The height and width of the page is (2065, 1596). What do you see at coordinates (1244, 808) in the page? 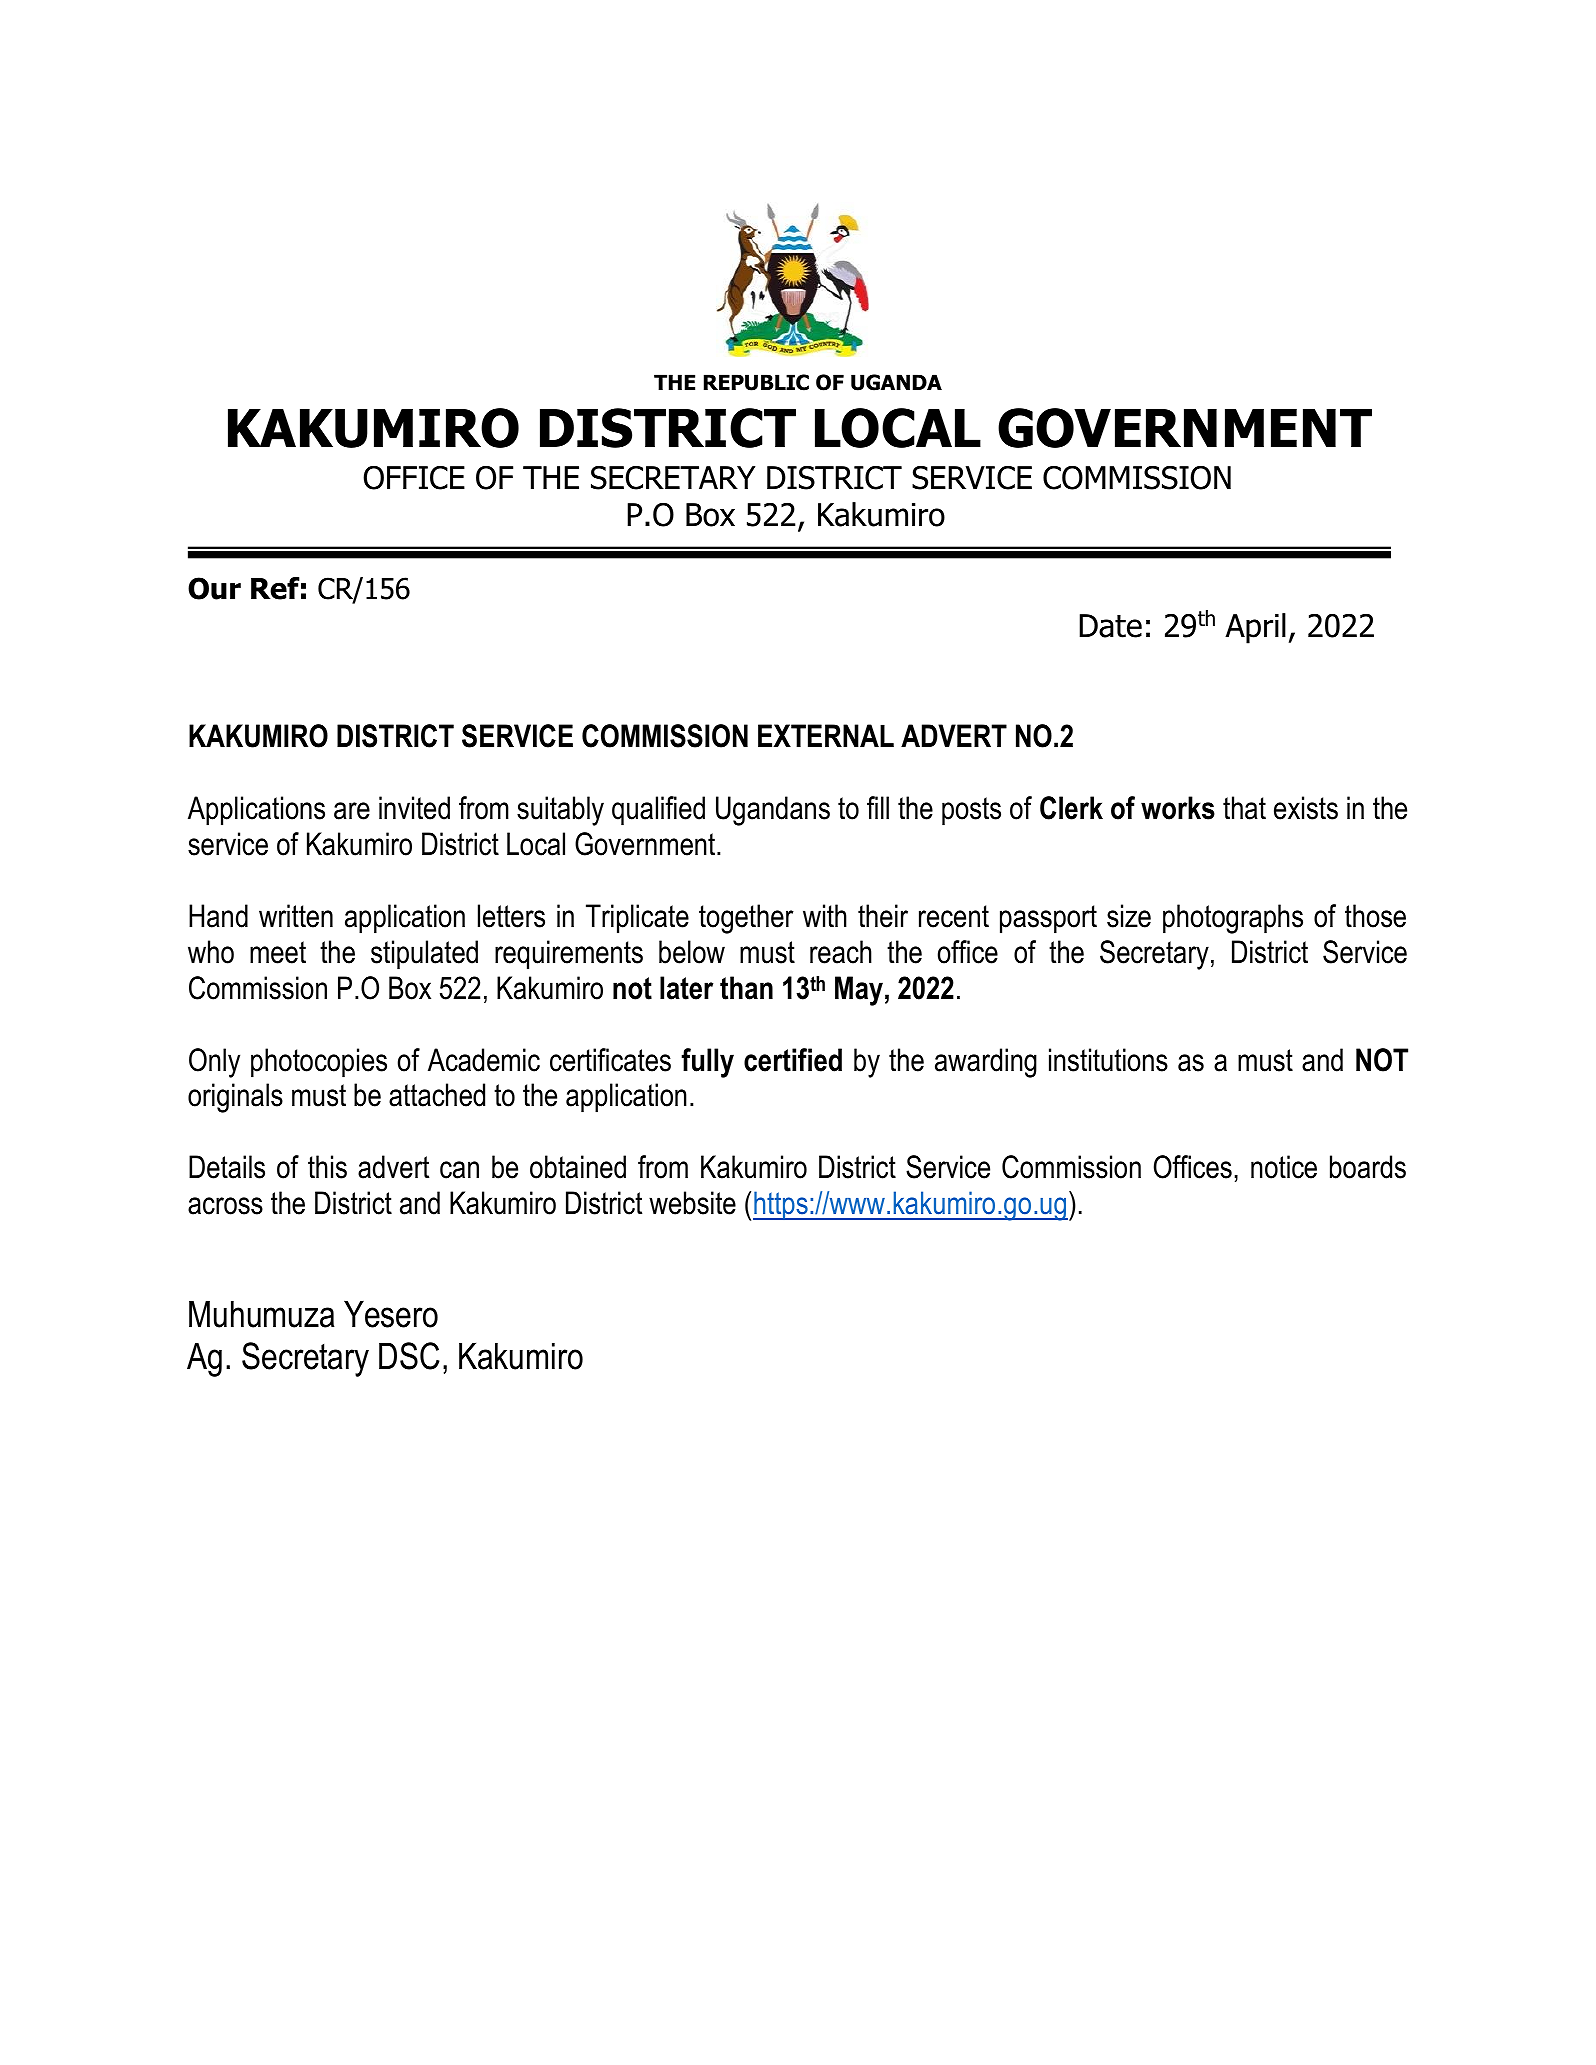
I see `that` at bounding box center [1244, 808].
